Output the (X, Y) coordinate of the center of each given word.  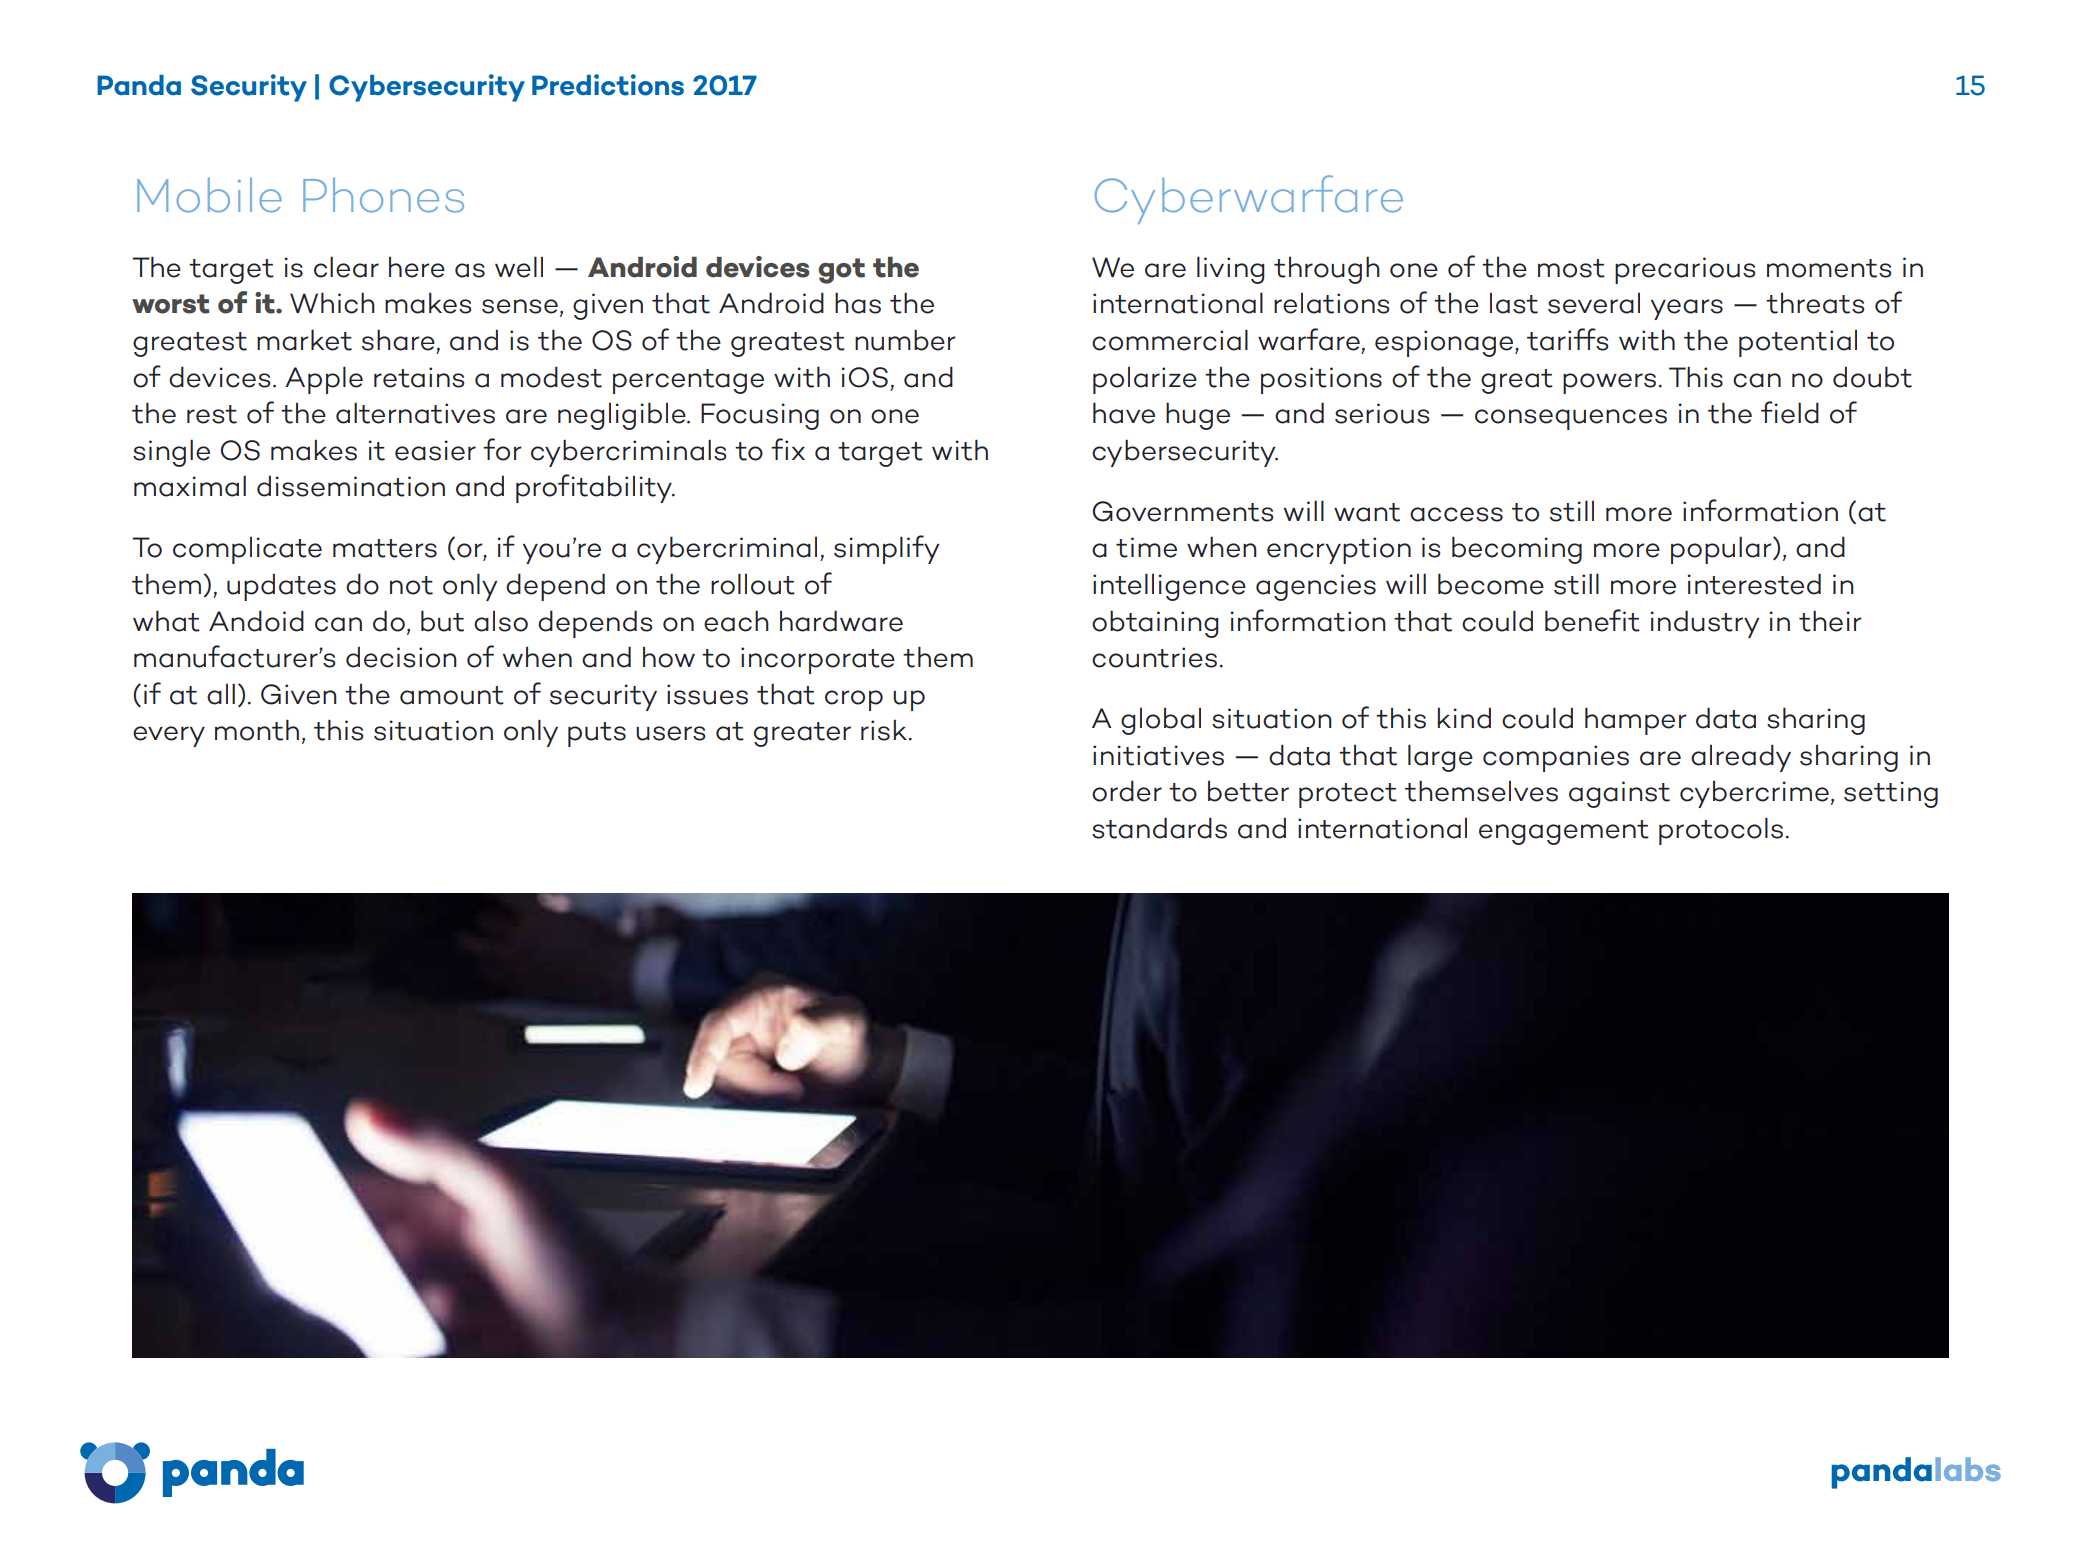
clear (346, 267)
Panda (139, 85)
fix (788, 449)
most (1571, 268)
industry (1705, 624)
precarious (1685, 270)
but (442, 621)
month (257, 730)
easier (435, 450)
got (841, 271)
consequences (1571, 419)
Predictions (608, 85)
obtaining (1155, 624)
